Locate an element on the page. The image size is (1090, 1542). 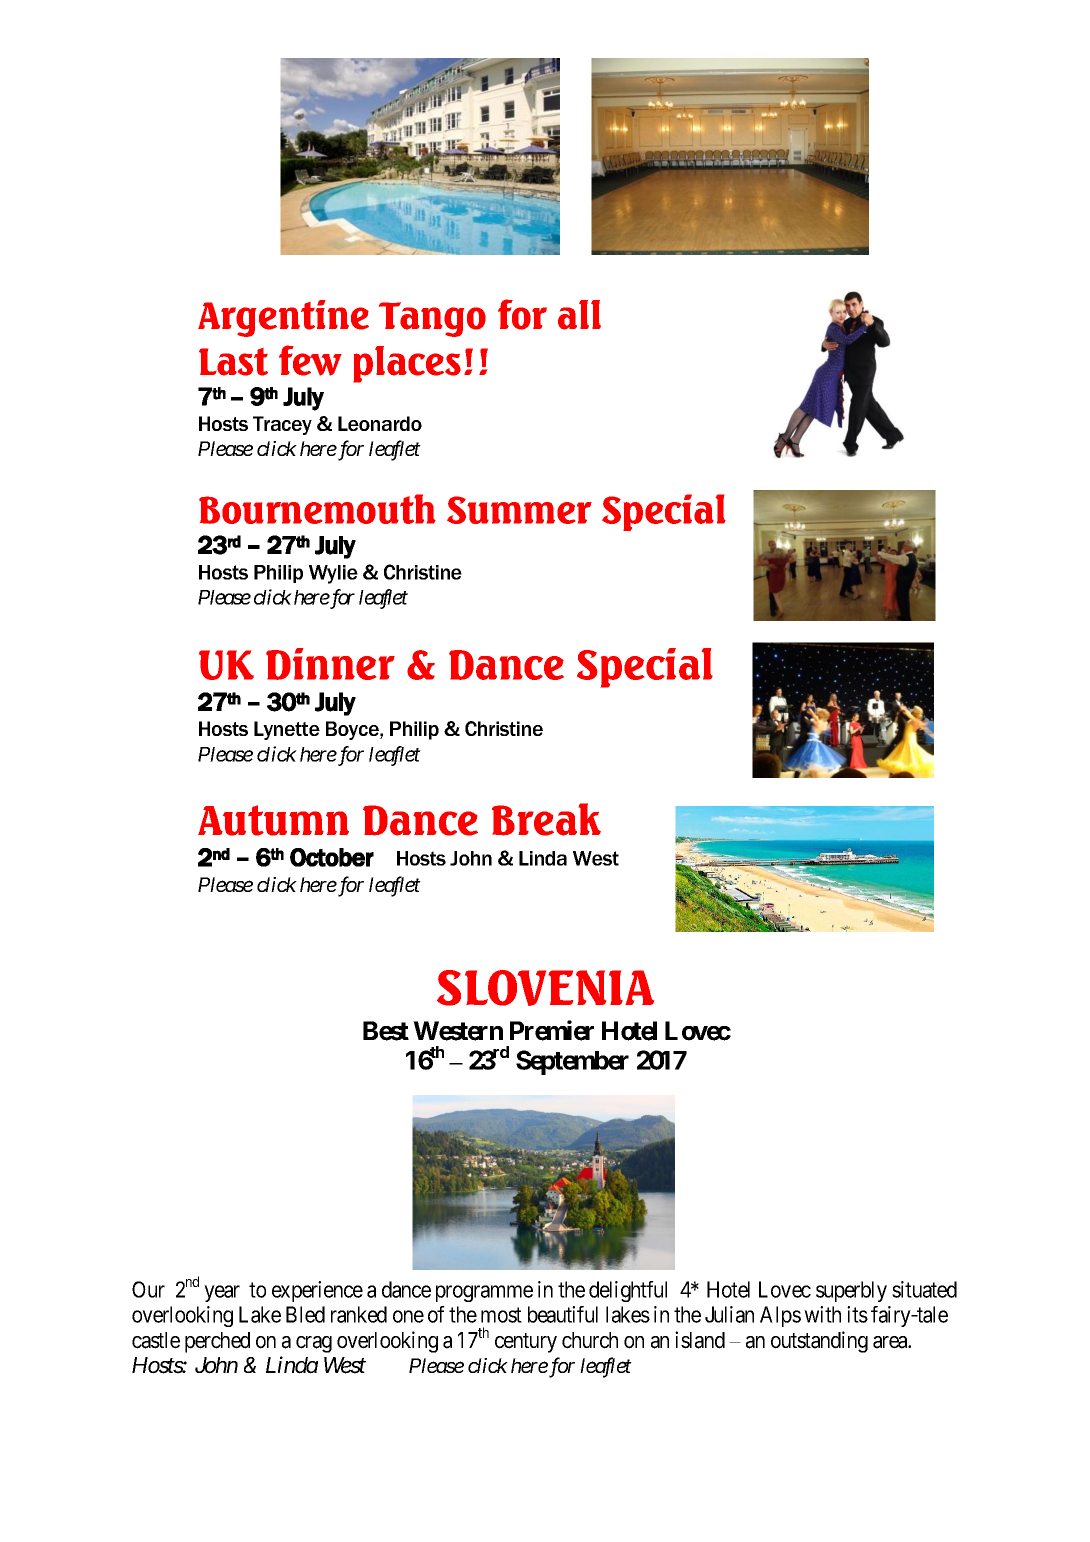
few is located at coordinates (310, 360).
